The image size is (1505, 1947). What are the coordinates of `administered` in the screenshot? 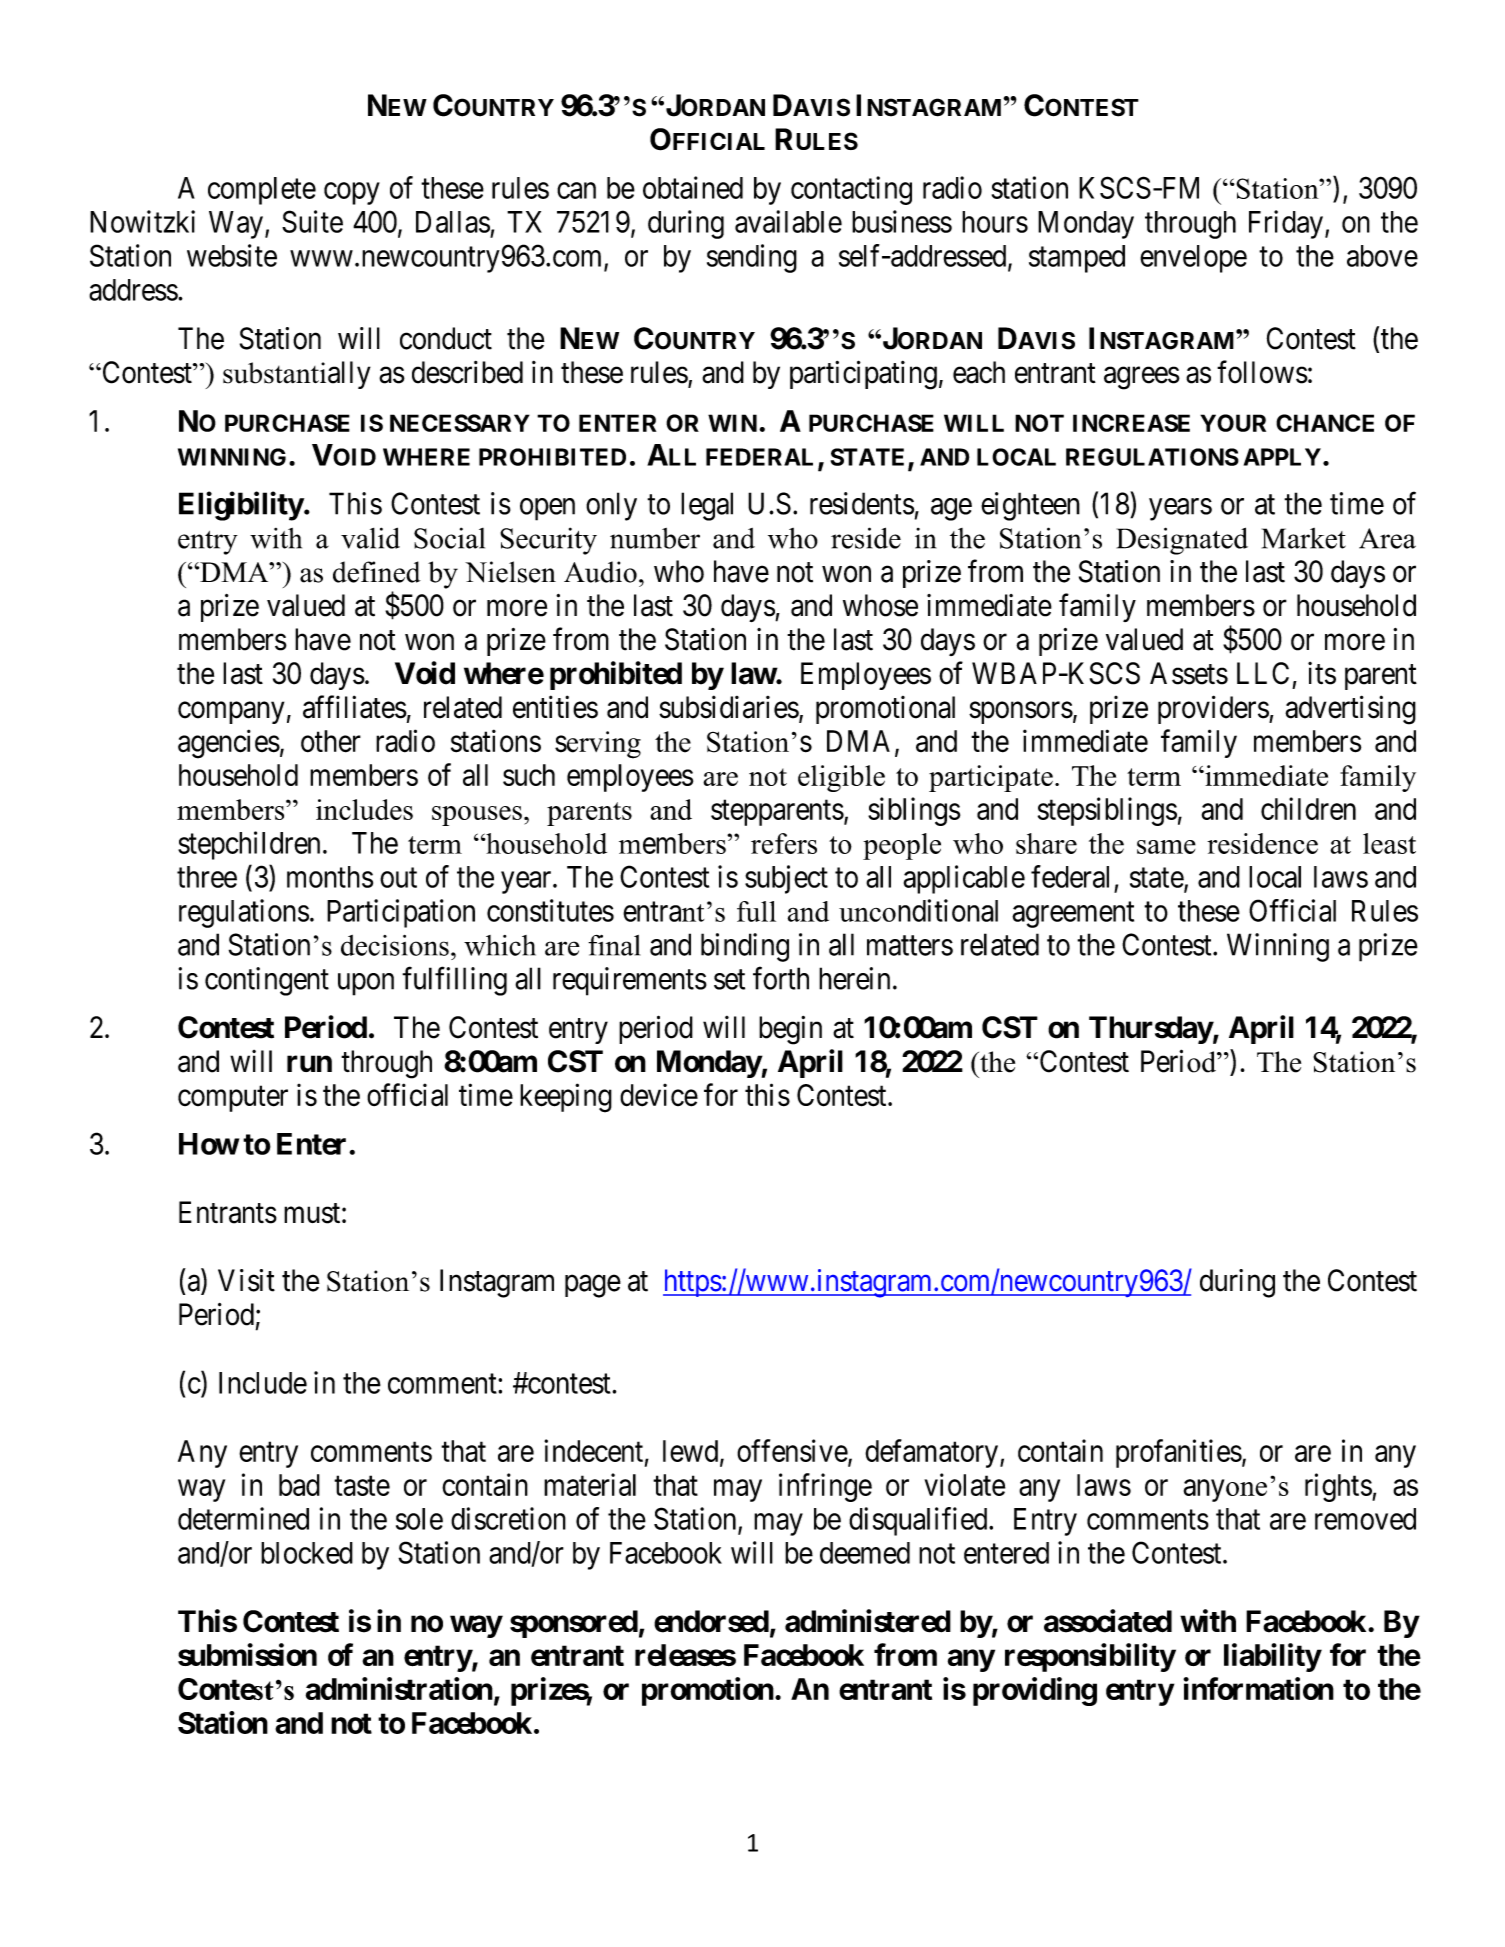 It's located at (868, 1621).
